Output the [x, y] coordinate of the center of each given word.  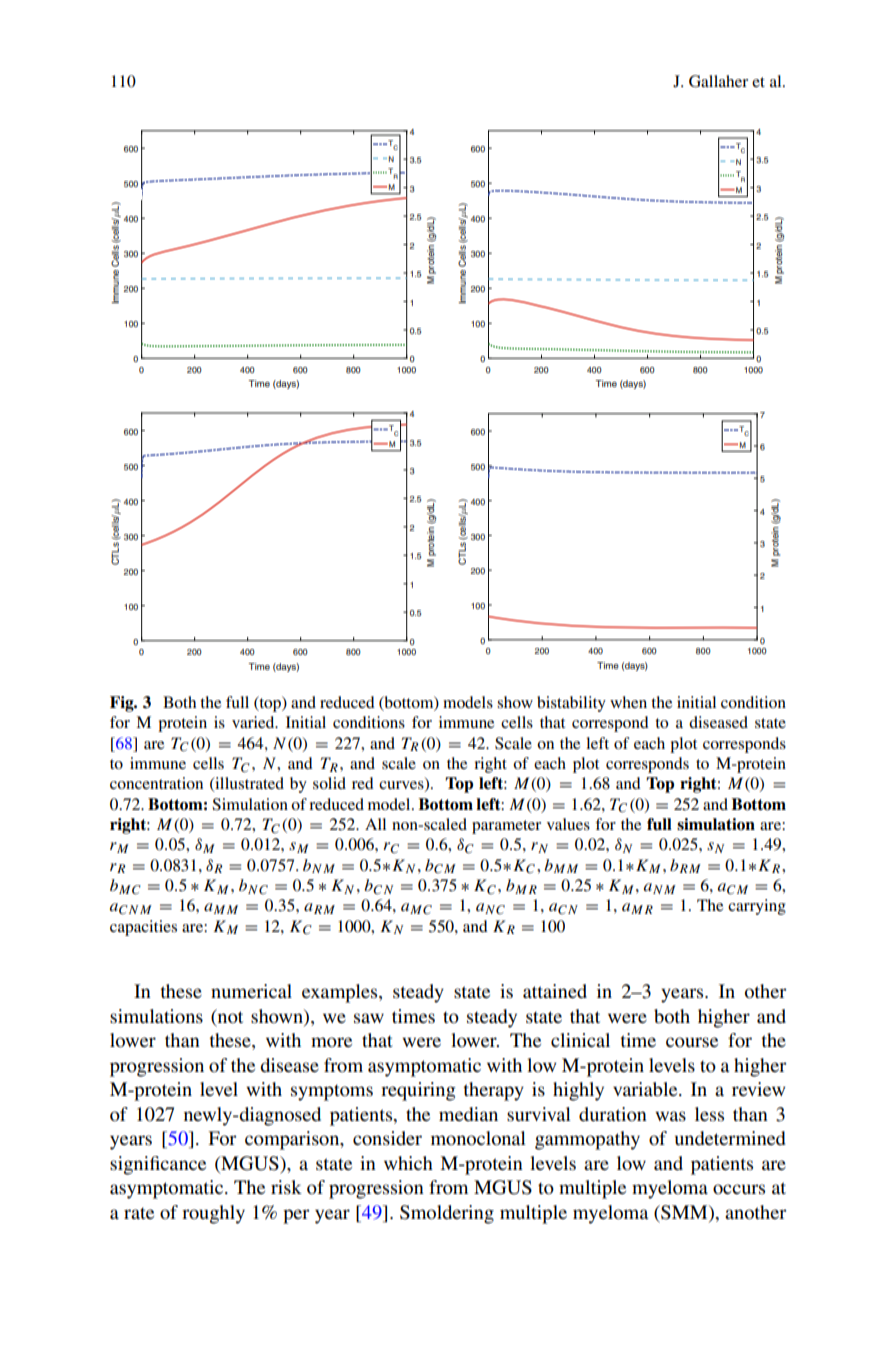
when [628, 702]
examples [341, 993]
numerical [251, 991]
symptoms [332, 1092]
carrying [757, 907]
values [568, 824]
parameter [506, 827]
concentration [156, 783]
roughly [213, 1214]
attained [555, 991]
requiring [418, 1091]
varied [254, 722]
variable [646, 1089]
